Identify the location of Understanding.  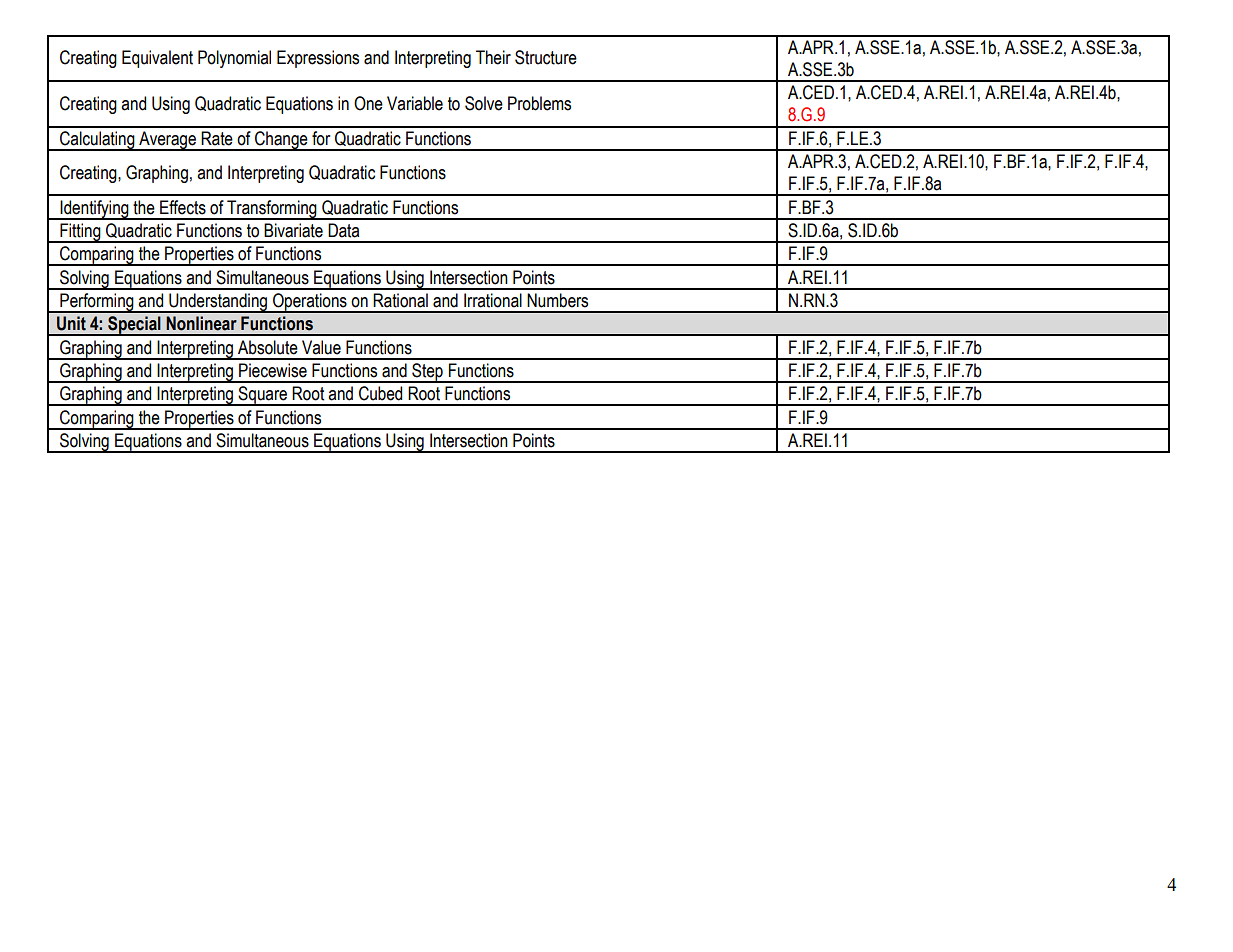
(218, 303).
